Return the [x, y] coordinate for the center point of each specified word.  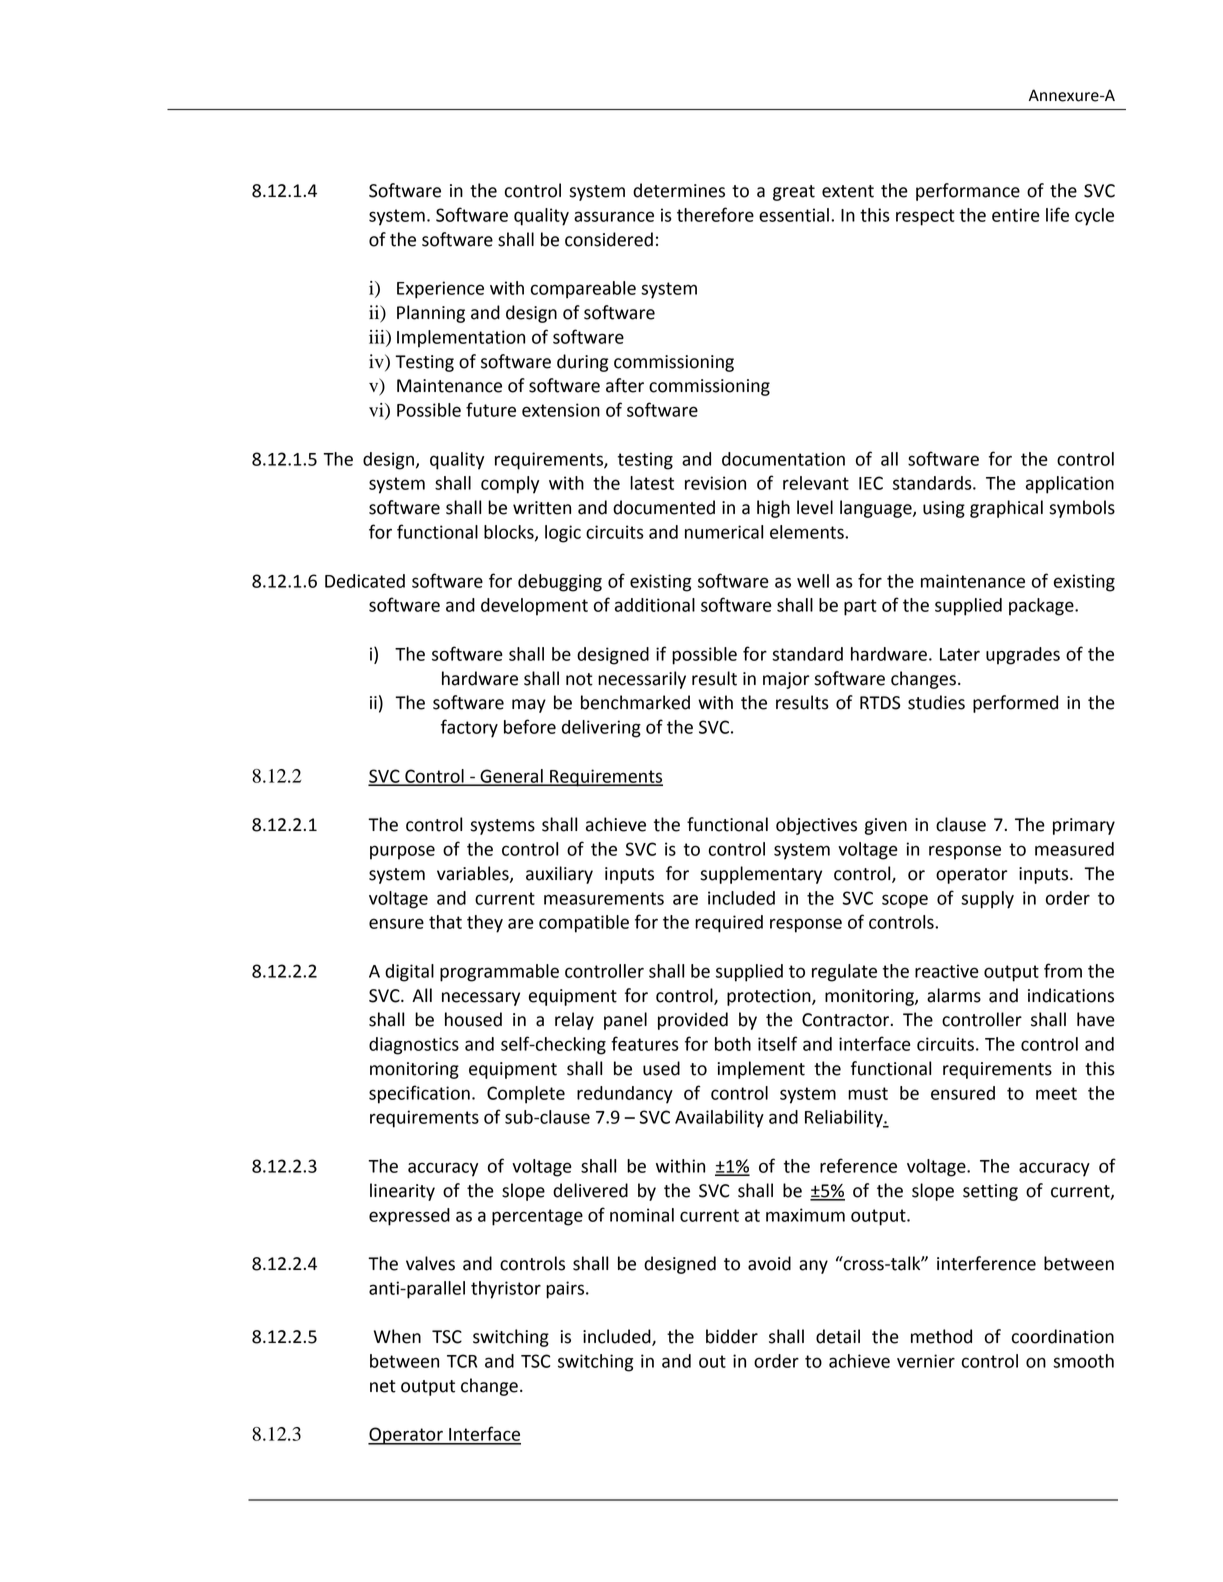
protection [770, 997]
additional [655, 605]
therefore [715, 214]
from [1063, 970]
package [1042, 607]
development [534, 607]
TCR [462, 1361]
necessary [481, 999]
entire [1016, 215]
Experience [440, 290]
